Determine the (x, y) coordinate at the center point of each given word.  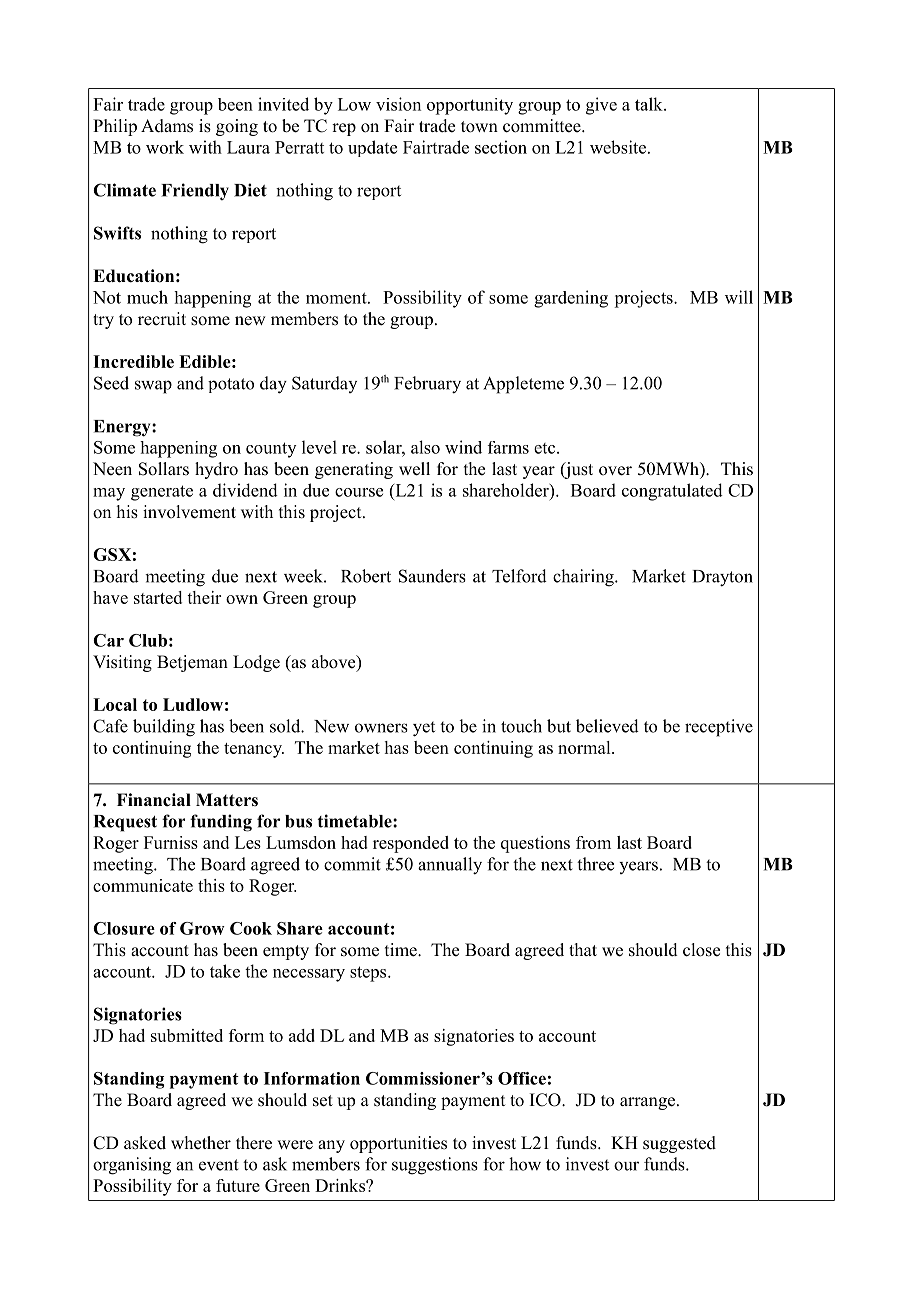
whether (201, 1143)
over (615, 471)
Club (148, 640)
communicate (143, 885)
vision (398, 104)
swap (153, 387)
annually (450, 866)
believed (607, 726)
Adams (167, 126)
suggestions (435, 1166)
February (427, 385)
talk (650, 104)
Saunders (432, 576)
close (701, 950)
